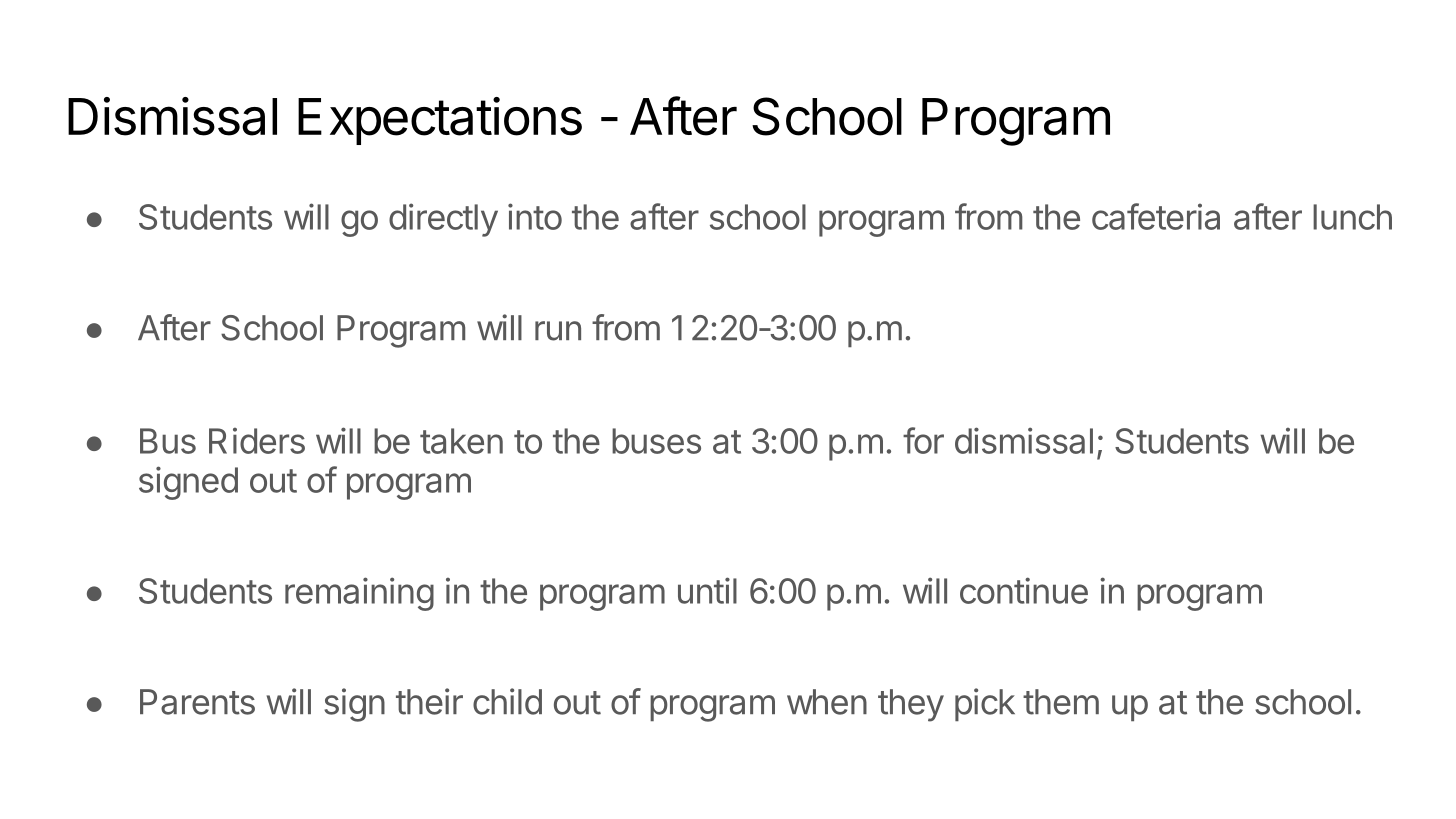 Image resolution: width=1456 pixels, height=819 pixels. What do you see at coordinates (656, 441) in the screenshot?
I see `buses` at bounding box center [656, 441].
